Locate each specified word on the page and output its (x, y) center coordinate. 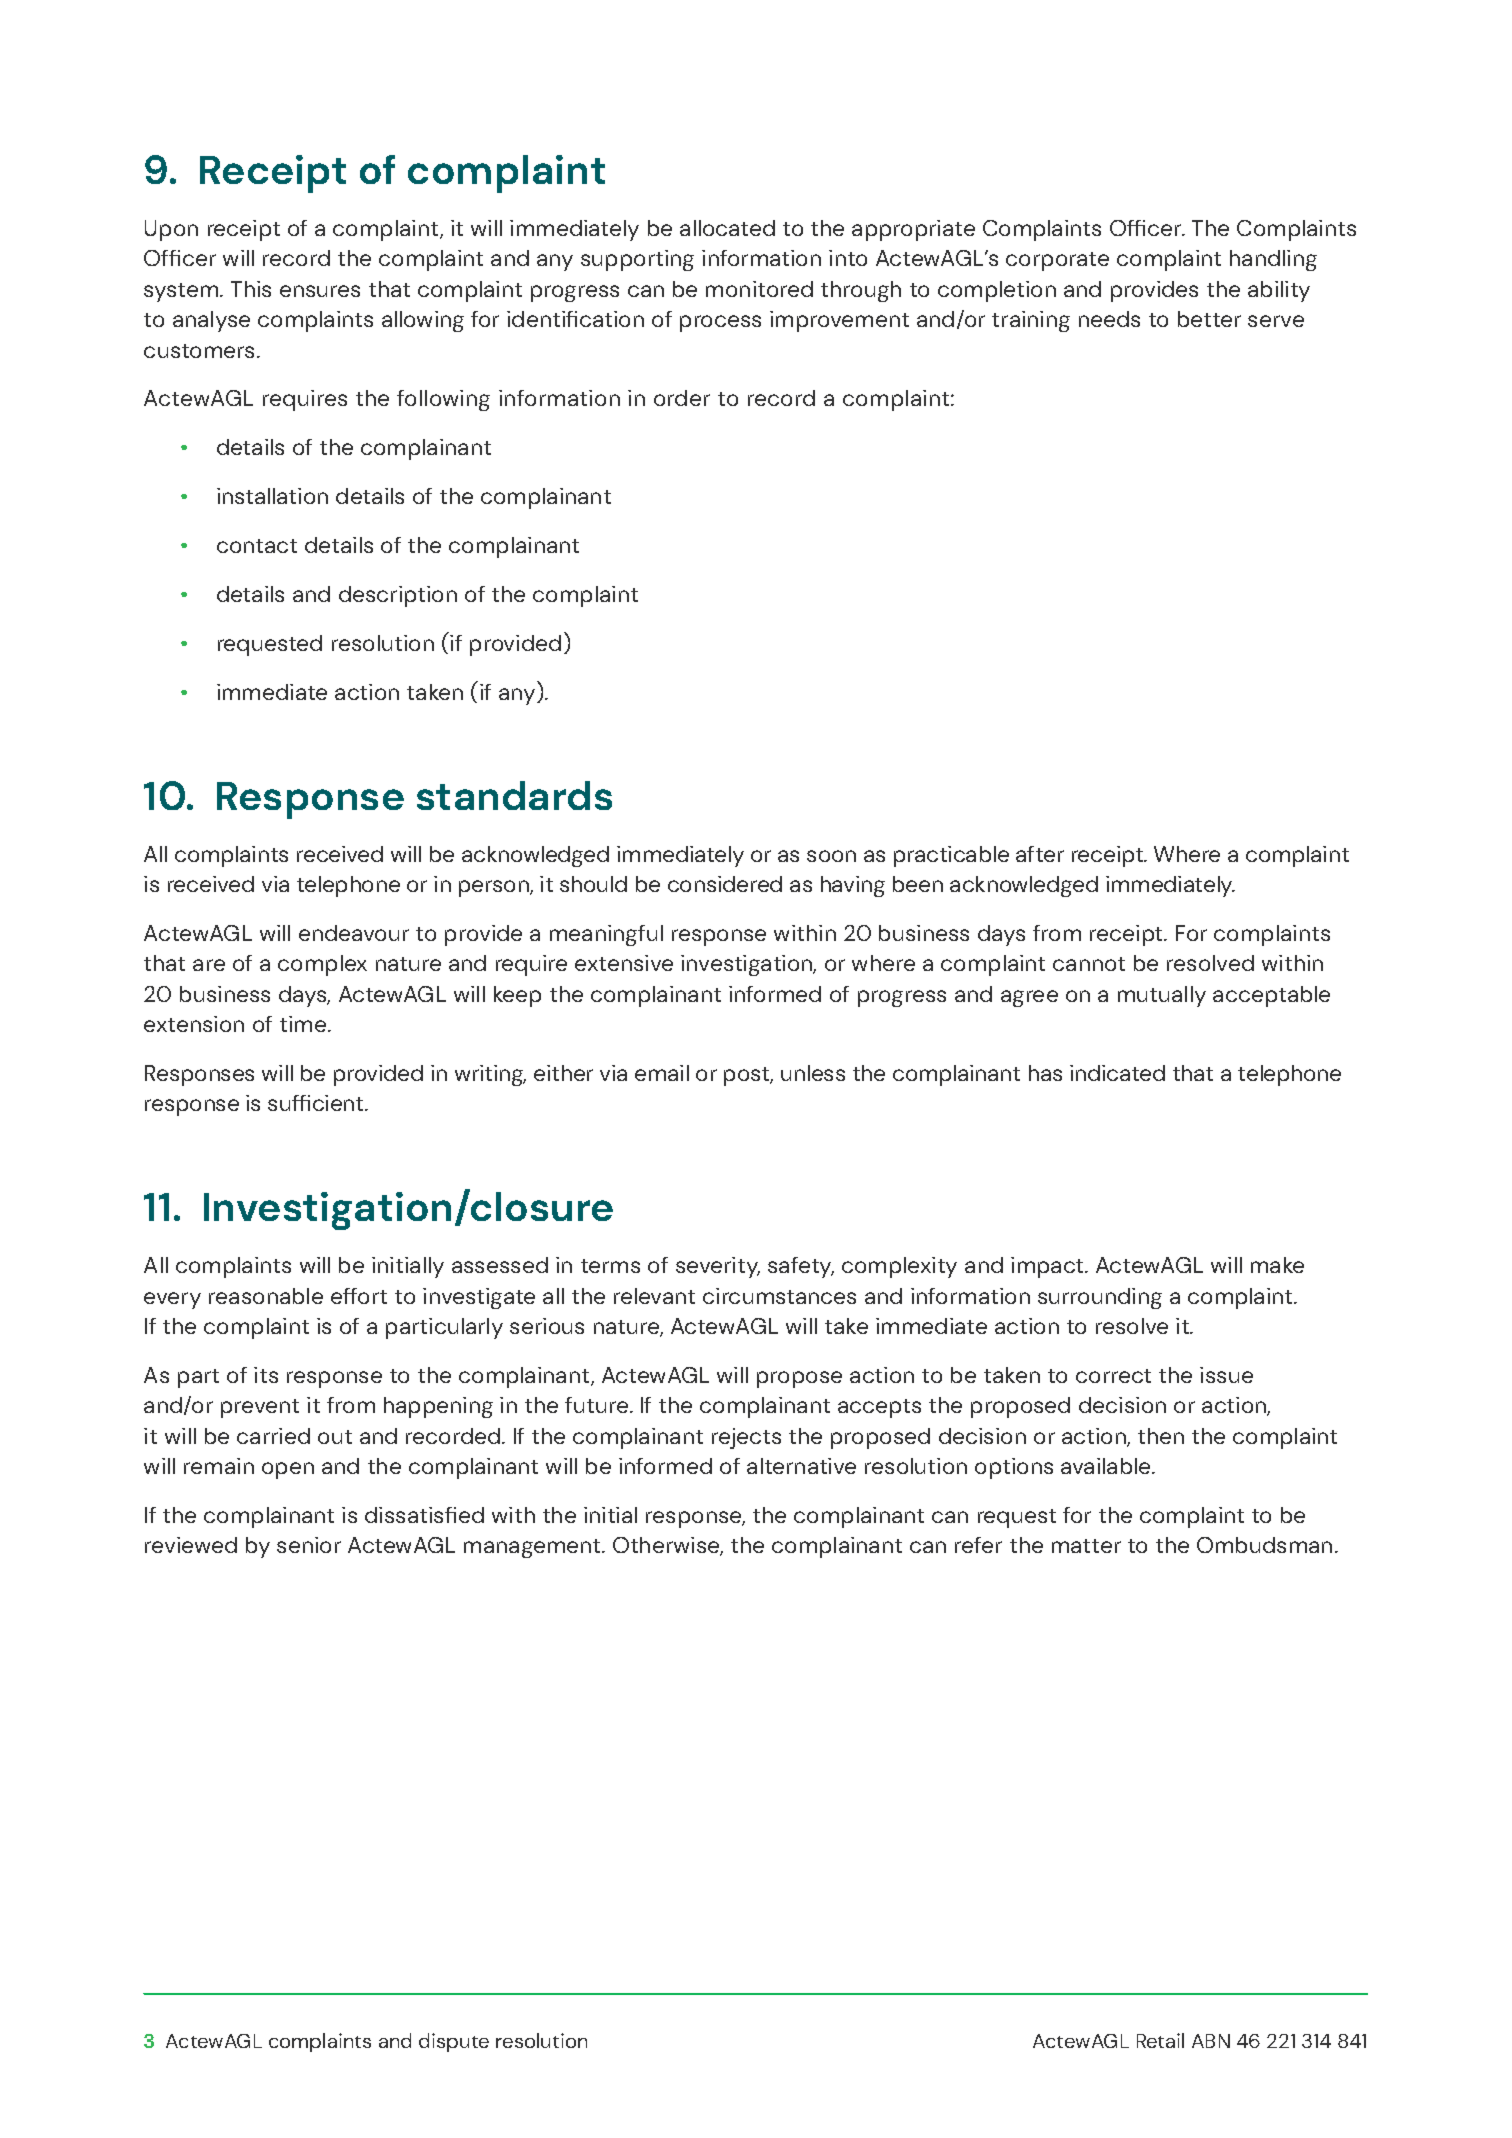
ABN (1211, 2041)
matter (1086, 1546)
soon (831, 856)
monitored (759, 289)
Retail (1160, 2040)
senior (309, 1545)
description (398, 596)
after (1040, 854)
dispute (454, 2042)
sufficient (317, 1103)
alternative (801, 1466)
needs (1109, 319)
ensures (320, 291)
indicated (1117, 1073)
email (662, 1073)
